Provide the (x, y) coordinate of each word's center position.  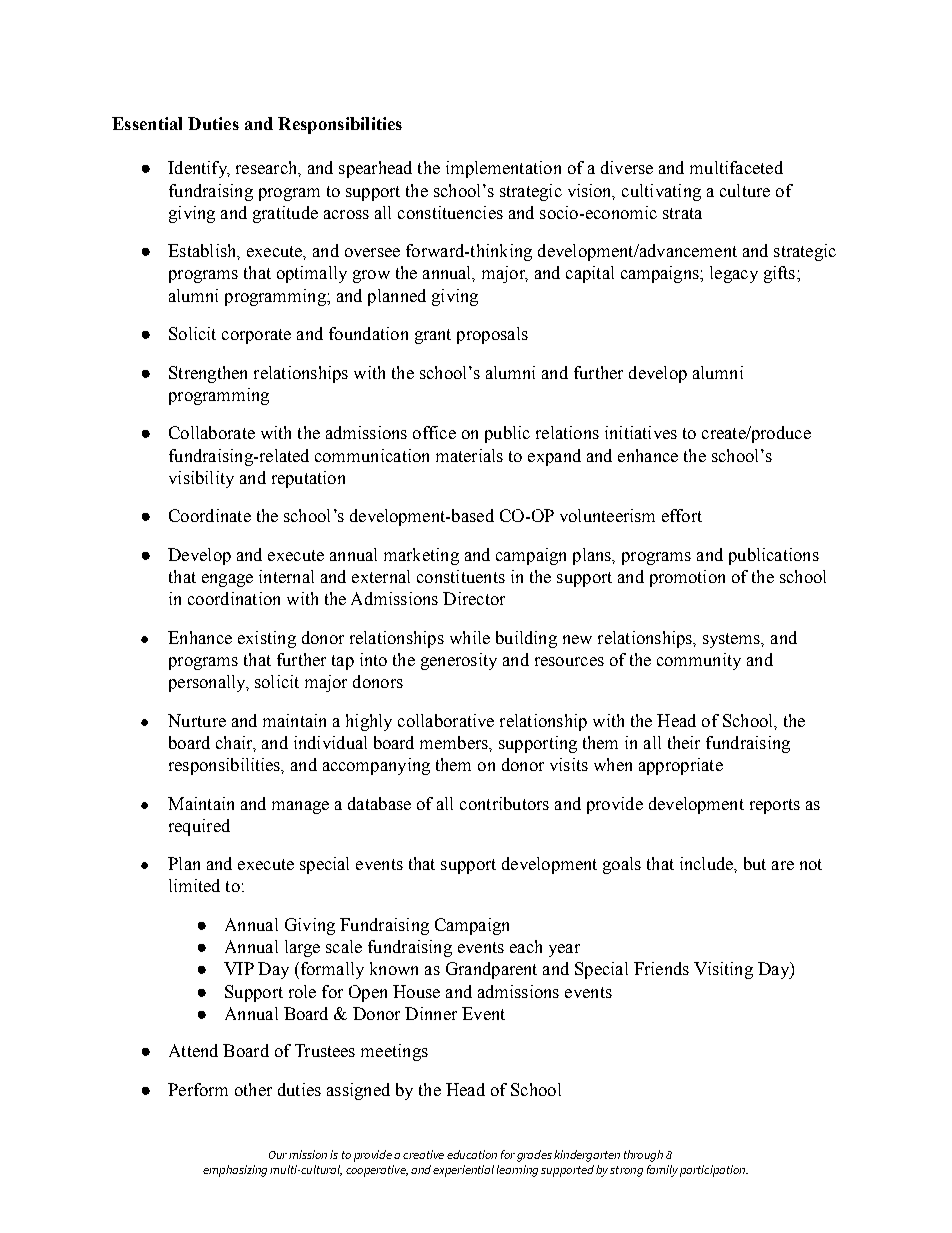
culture (745, 190)
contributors (504, 803)
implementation (503, 169)
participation (714, 1171)
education (472, 1154)
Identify (198, 169)
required (199, 827)
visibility (201, 479)
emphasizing (235, 1171)
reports (775, 806)
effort (682, 515)
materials (469, 455)
